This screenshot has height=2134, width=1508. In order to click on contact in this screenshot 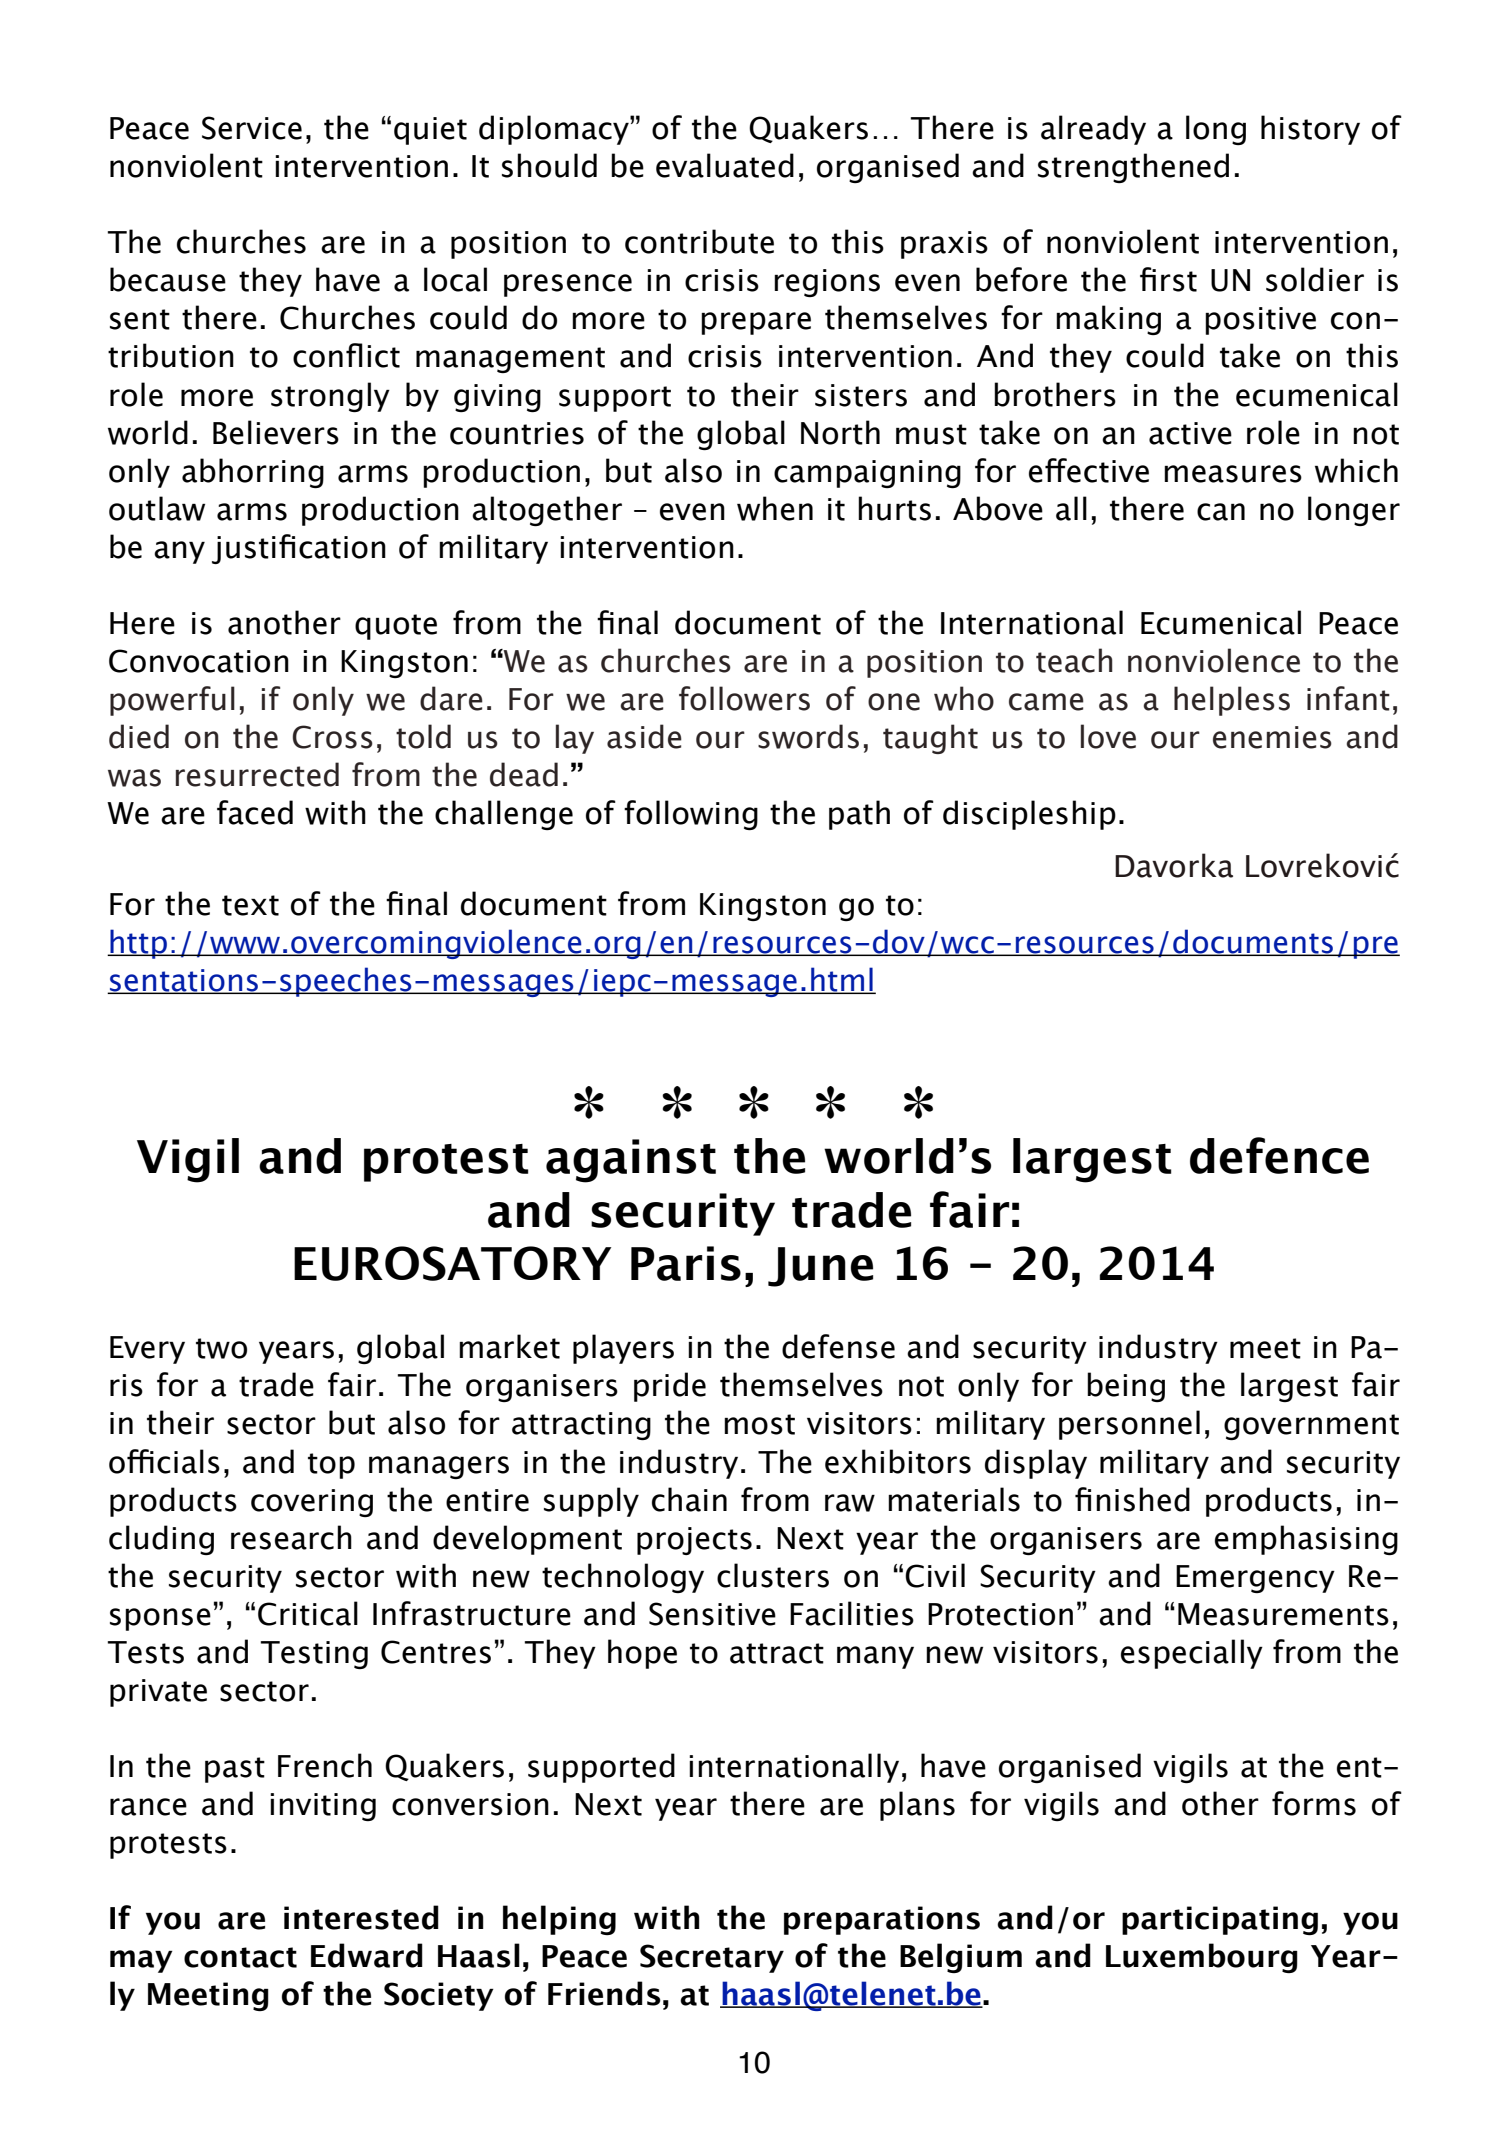, I will do `click(240, 1957)`.
